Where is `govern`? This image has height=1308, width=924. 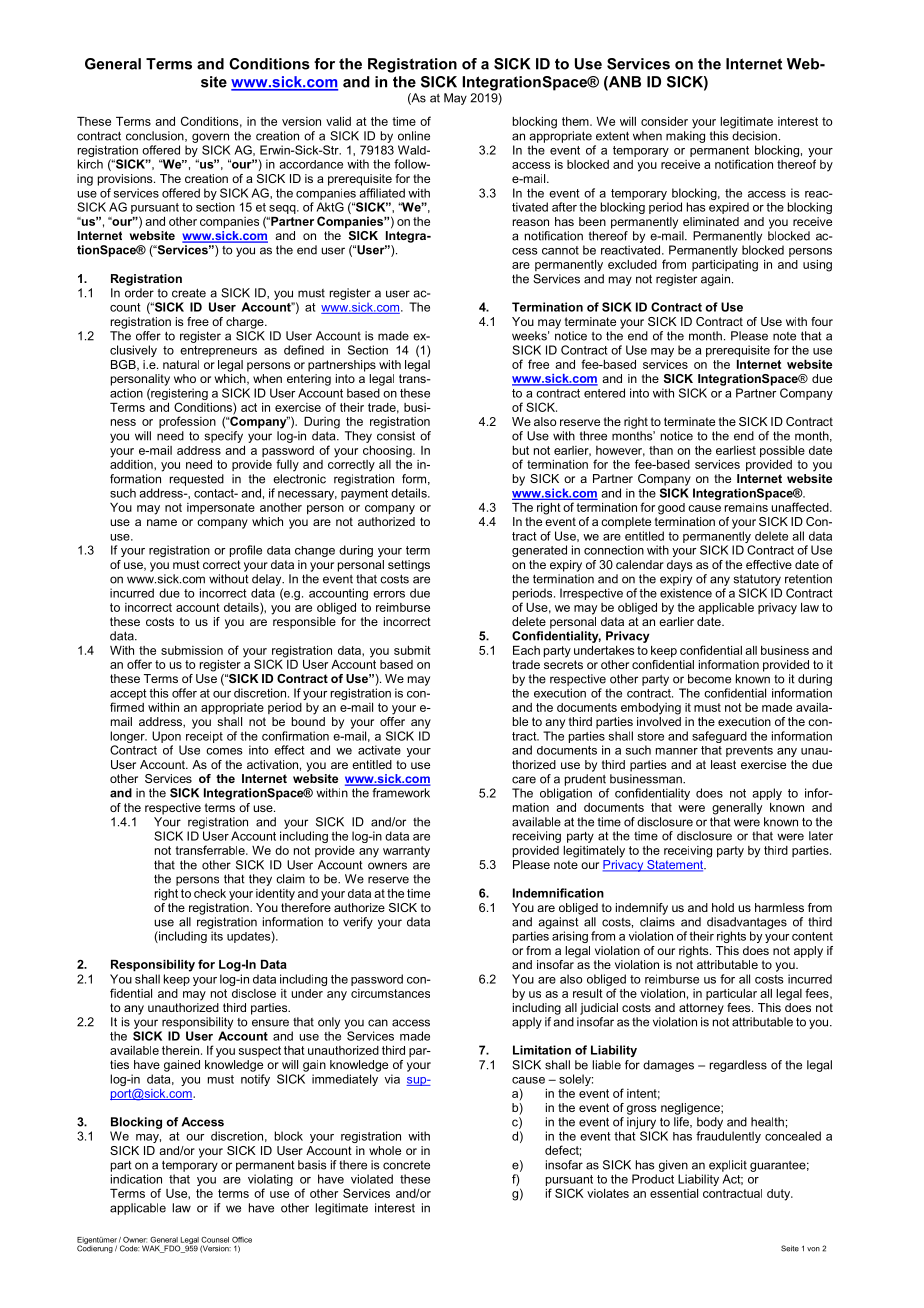 govern is located at coordinates (210, 138).
